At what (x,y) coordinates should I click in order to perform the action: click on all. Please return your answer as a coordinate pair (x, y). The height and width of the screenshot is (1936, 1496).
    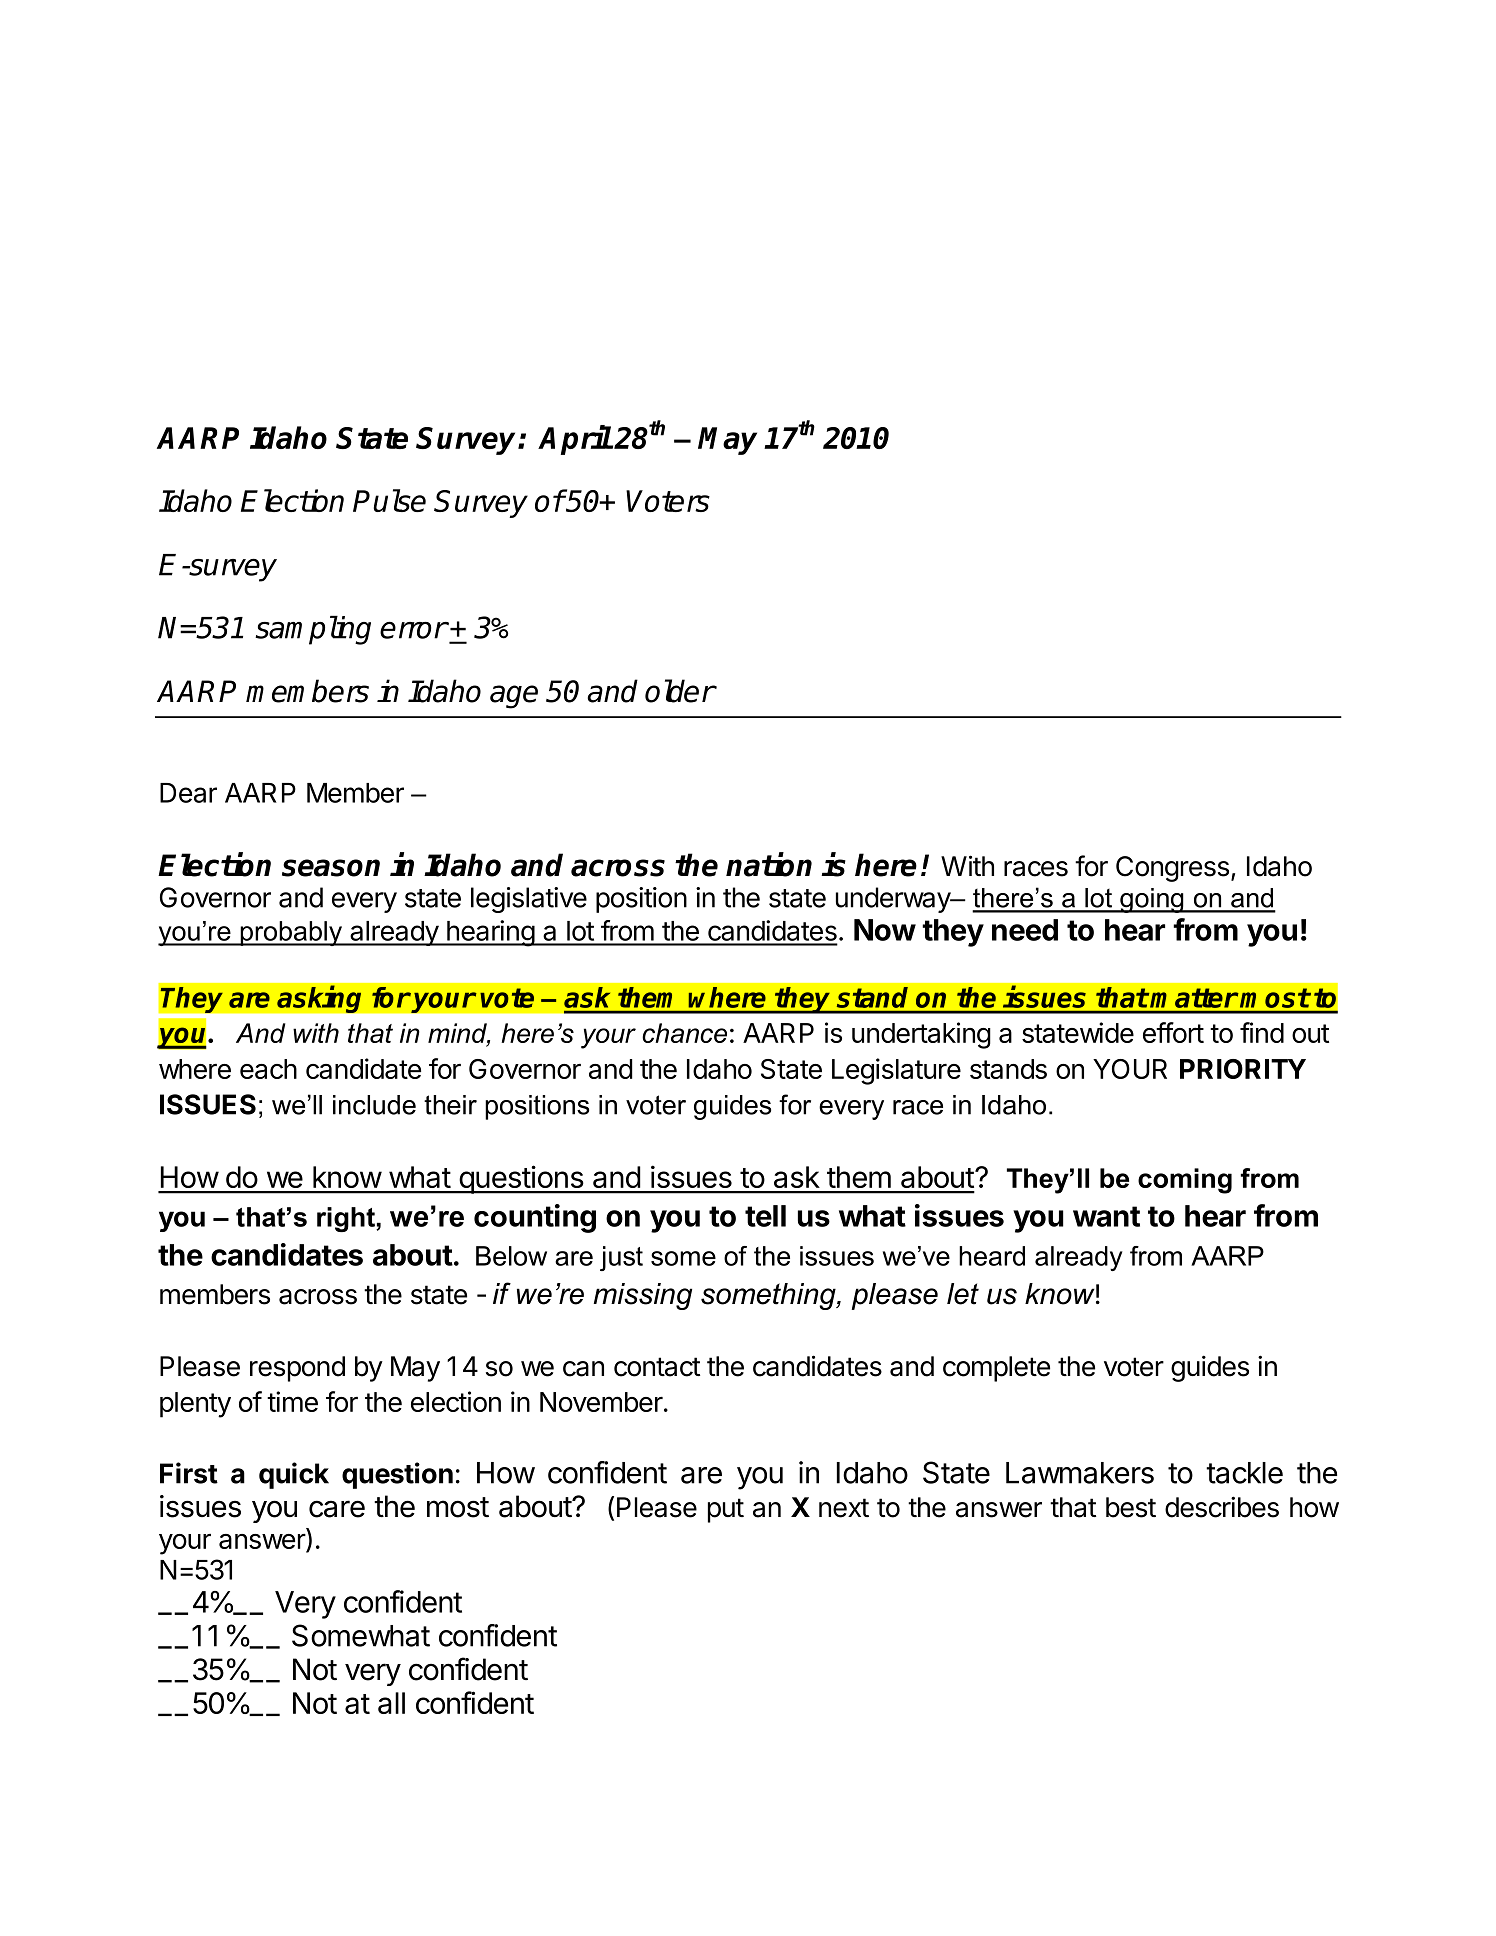
    Looking at the image, I should click on (391, 1703).
